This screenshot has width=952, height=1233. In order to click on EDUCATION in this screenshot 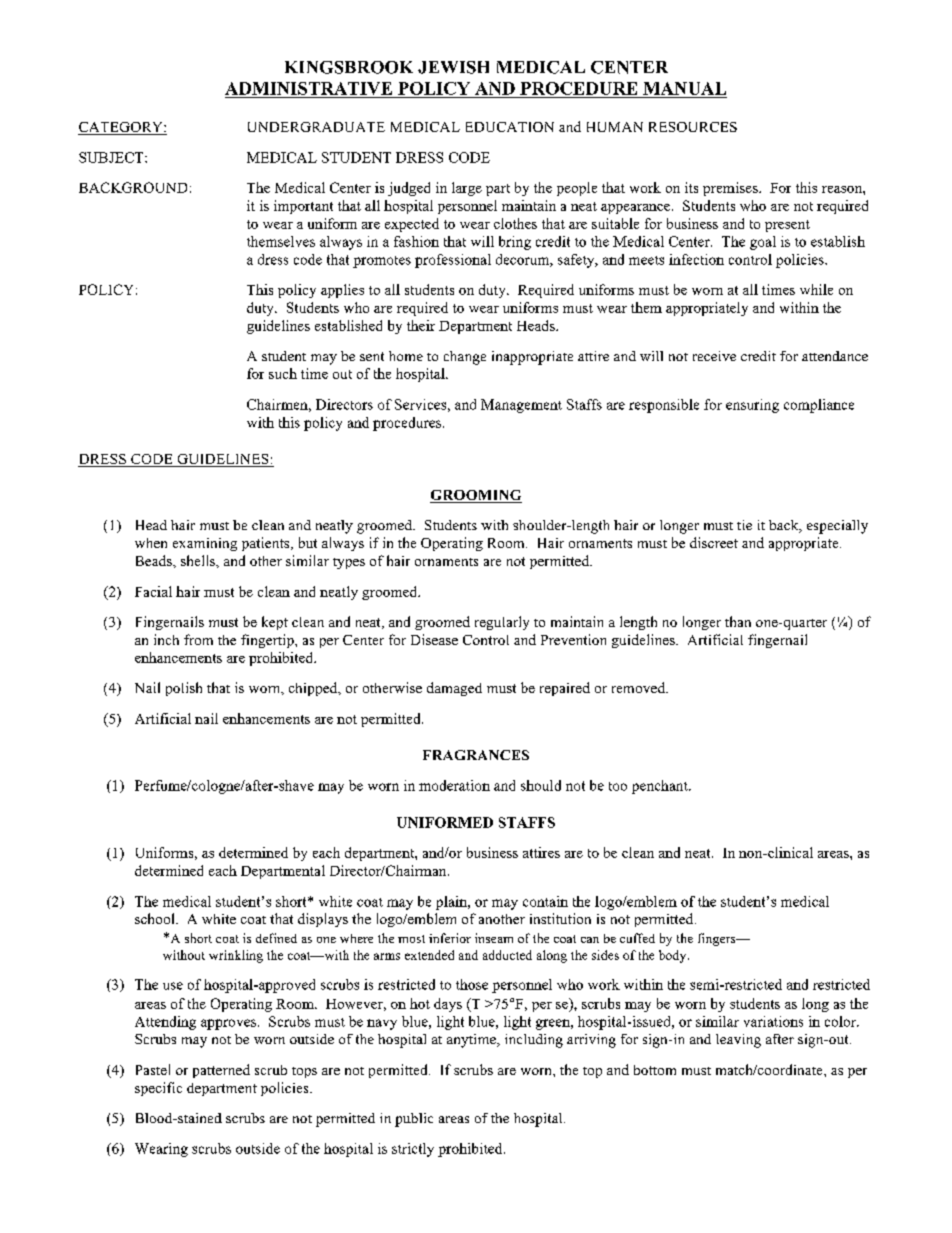, I will do `click(510, 127)`.
